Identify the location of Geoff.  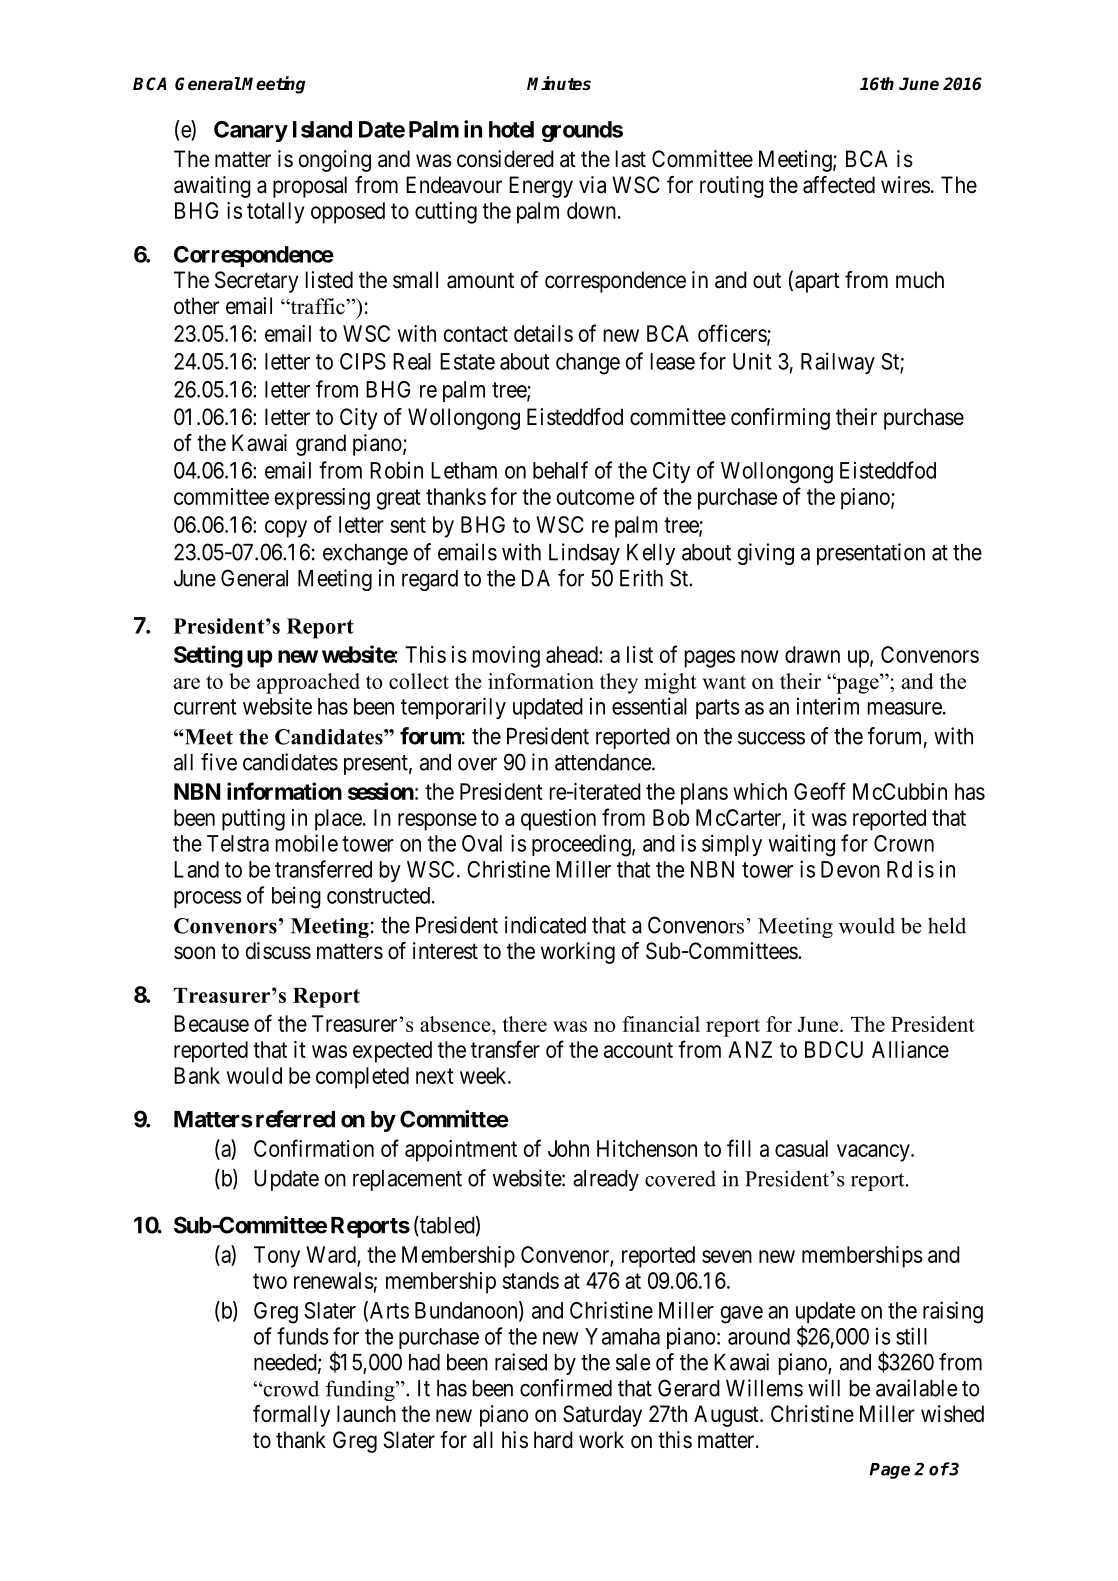
(820, 791).
